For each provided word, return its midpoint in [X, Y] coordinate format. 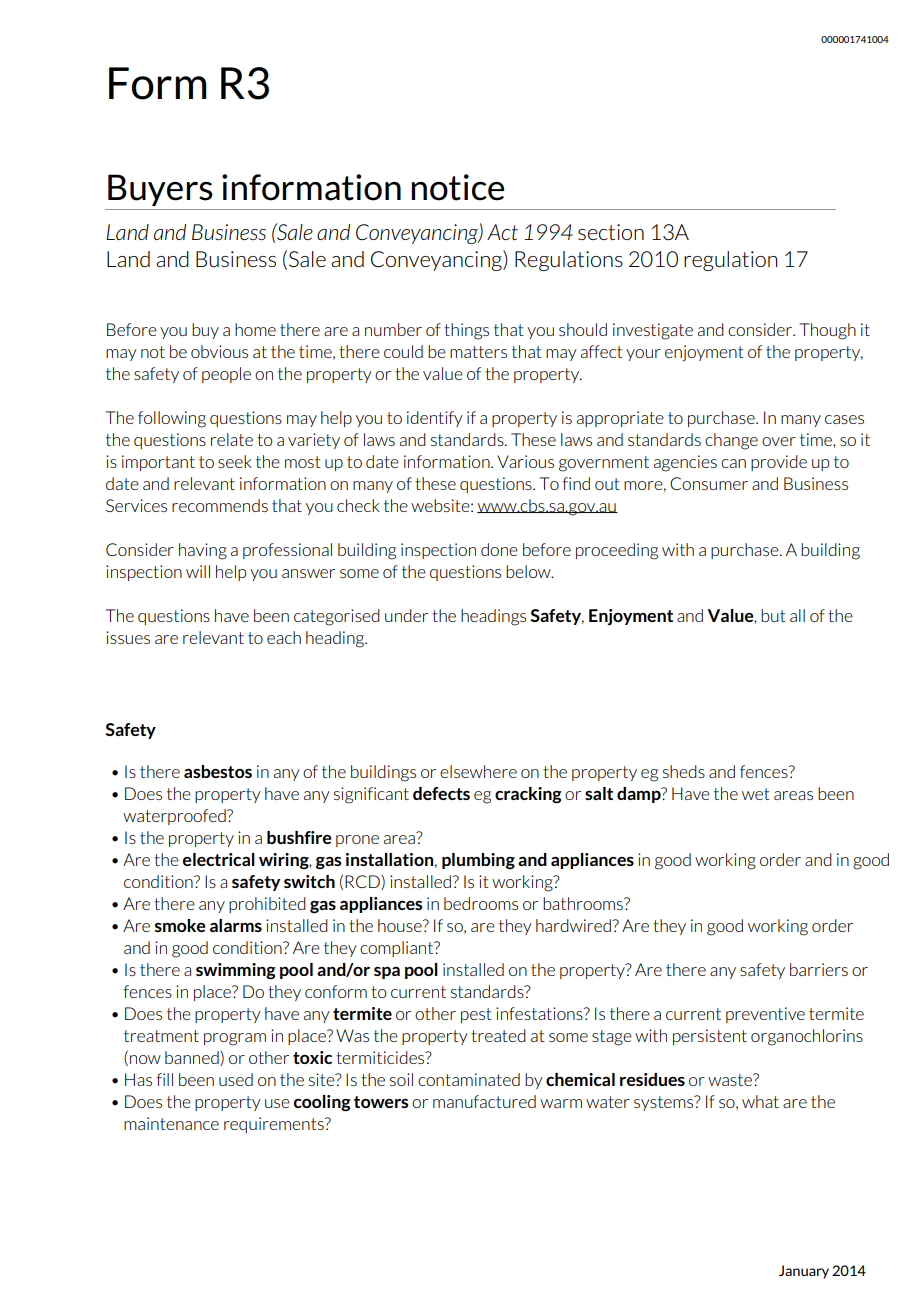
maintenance [171, 1123]
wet [756, 794]
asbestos [218, 771]
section [611, 232]
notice [457, 187]
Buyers [160, 190]
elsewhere [478, 771]
